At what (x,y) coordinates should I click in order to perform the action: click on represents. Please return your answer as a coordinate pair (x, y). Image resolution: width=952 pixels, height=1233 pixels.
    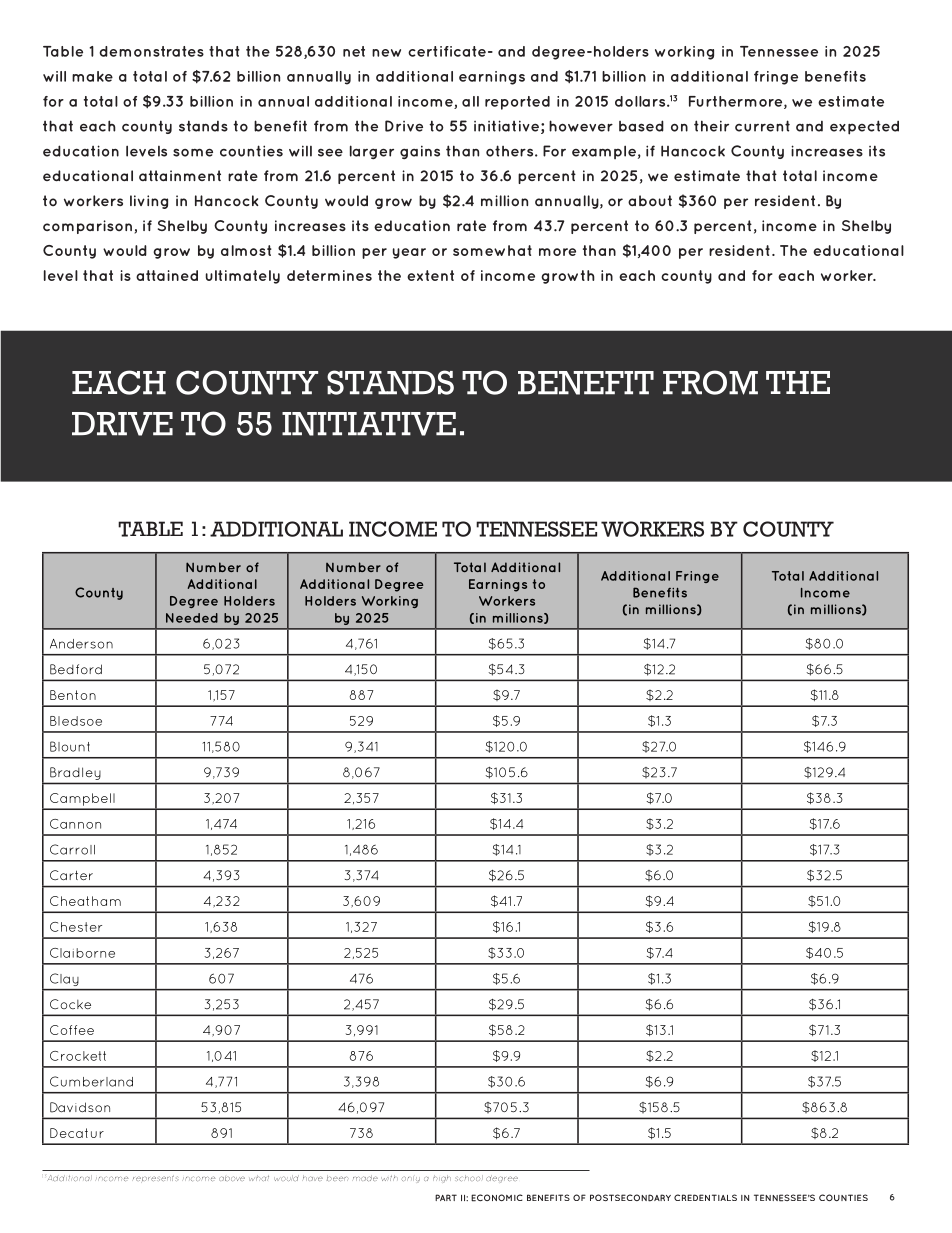
    Looking at the image, I should click on (155, 1179).
